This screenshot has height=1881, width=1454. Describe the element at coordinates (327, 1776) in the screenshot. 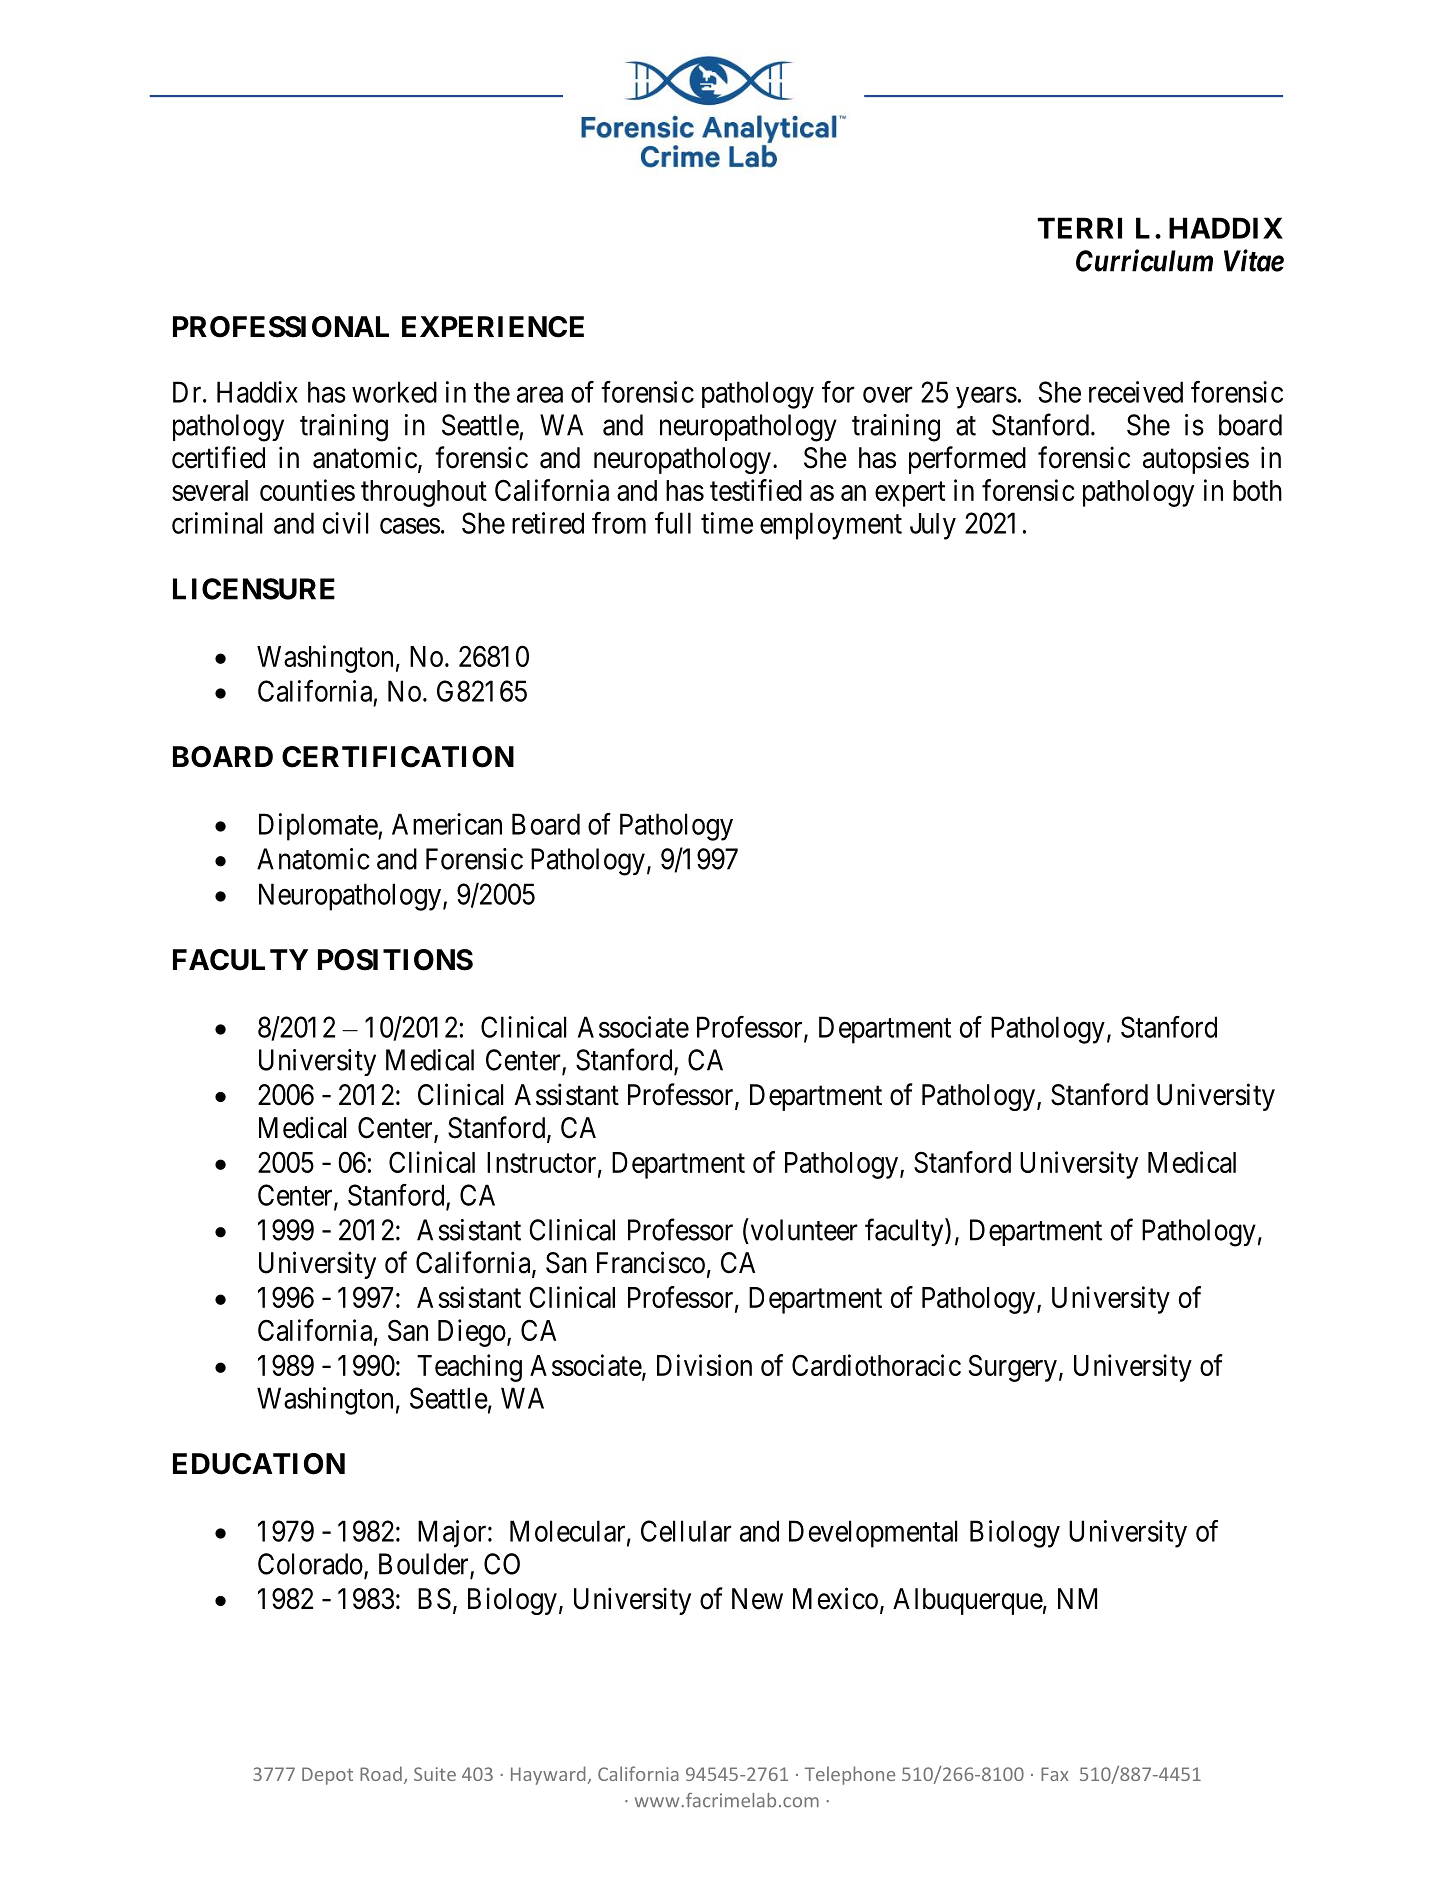

I see `Depot` at that location.
